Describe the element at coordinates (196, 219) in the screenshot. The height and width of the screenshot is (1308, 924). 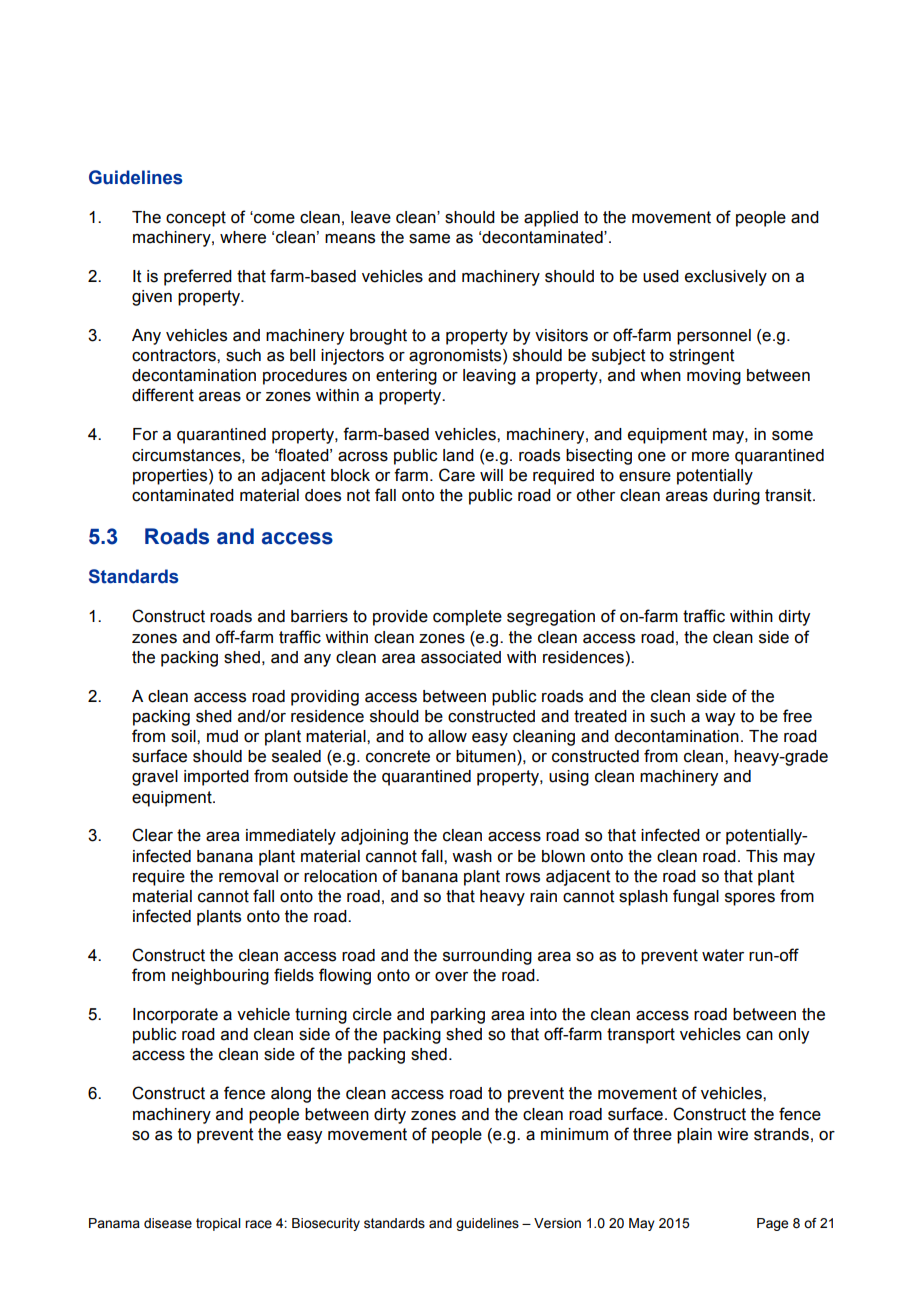
I see `concept` at that location.
